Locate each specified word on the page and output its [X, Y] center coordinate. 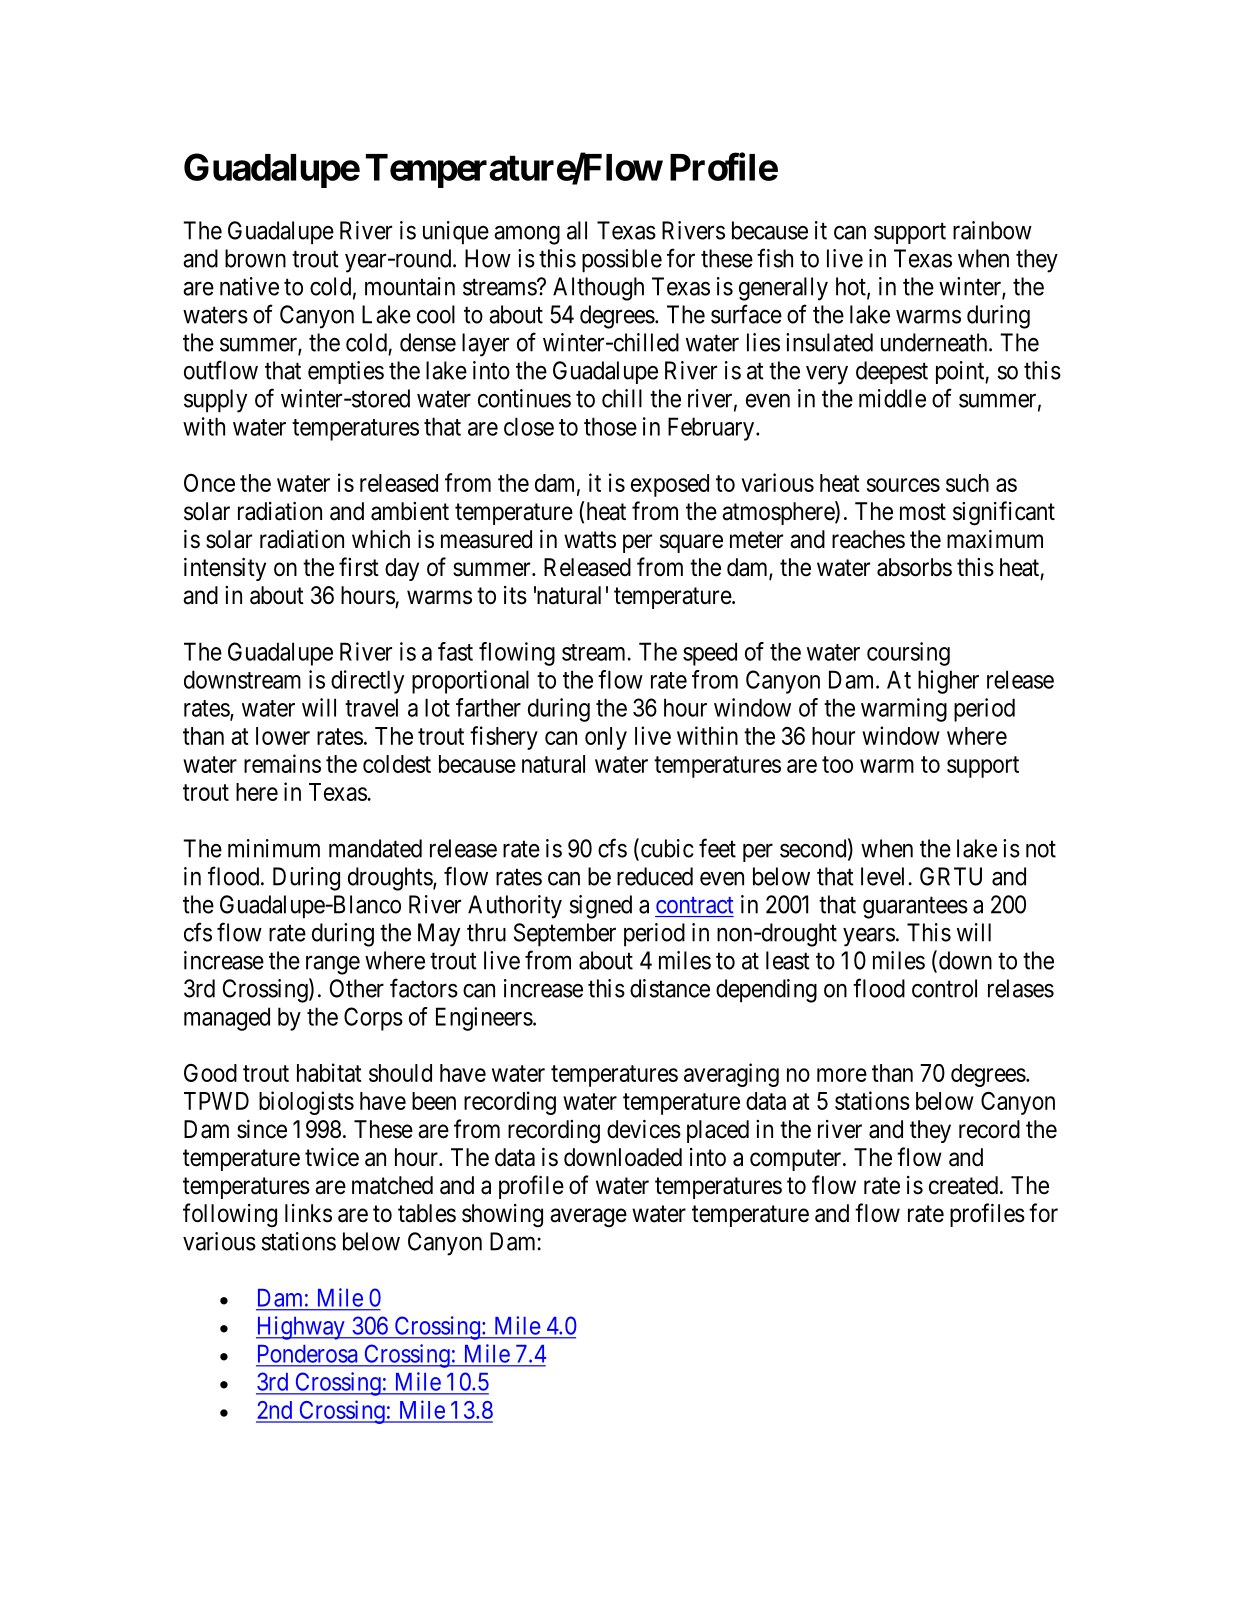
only [606, 738]
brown [255, 258]
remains [282, 763]
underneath [935, 342]
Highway [301, 1328]
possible [622, 261]
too [837, 764]
